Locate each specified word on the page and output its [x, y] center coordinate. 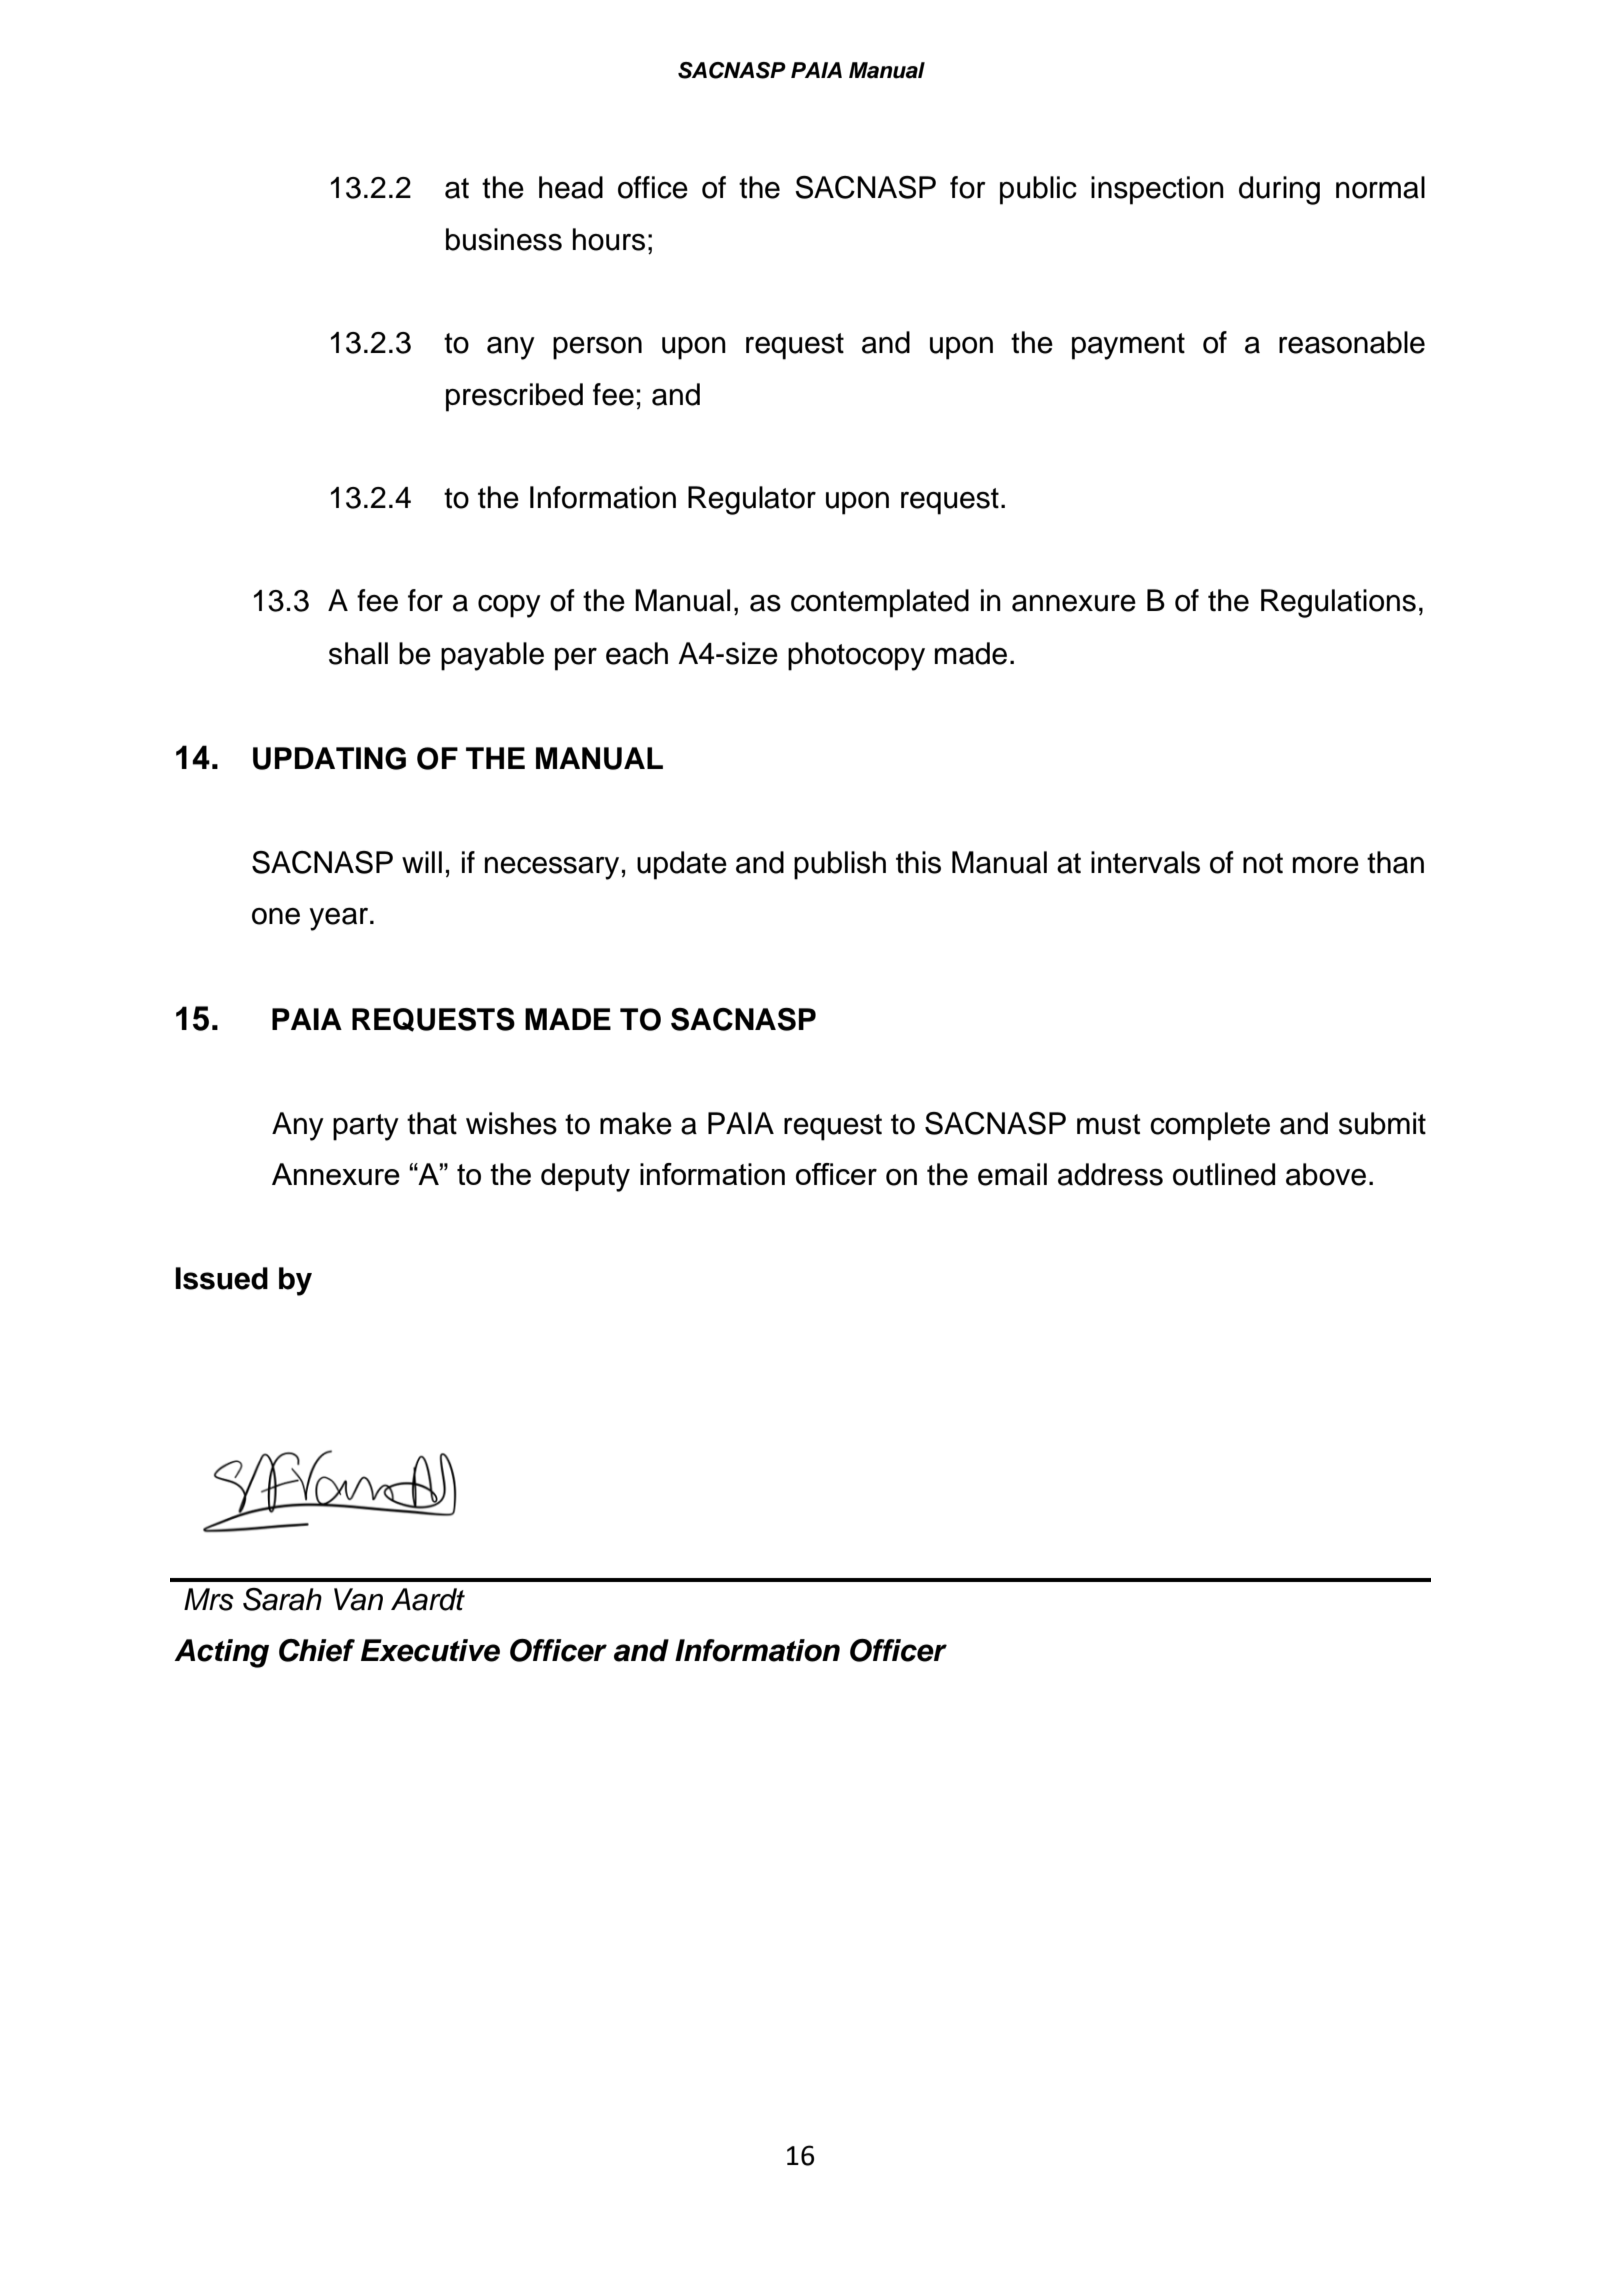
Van [358, 1599]
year [340, 919]
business [504, 239]
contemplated [880, 603]
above [1326, 1174]
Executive [430, 1650]
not [1263, 863]
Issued [221, 1278]
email [1012, 1174]
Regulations [1338, 603]
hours [609, 239]
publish [840, 865]
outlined [1224, 1174]
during [1279, 190]
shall [358, 653]
